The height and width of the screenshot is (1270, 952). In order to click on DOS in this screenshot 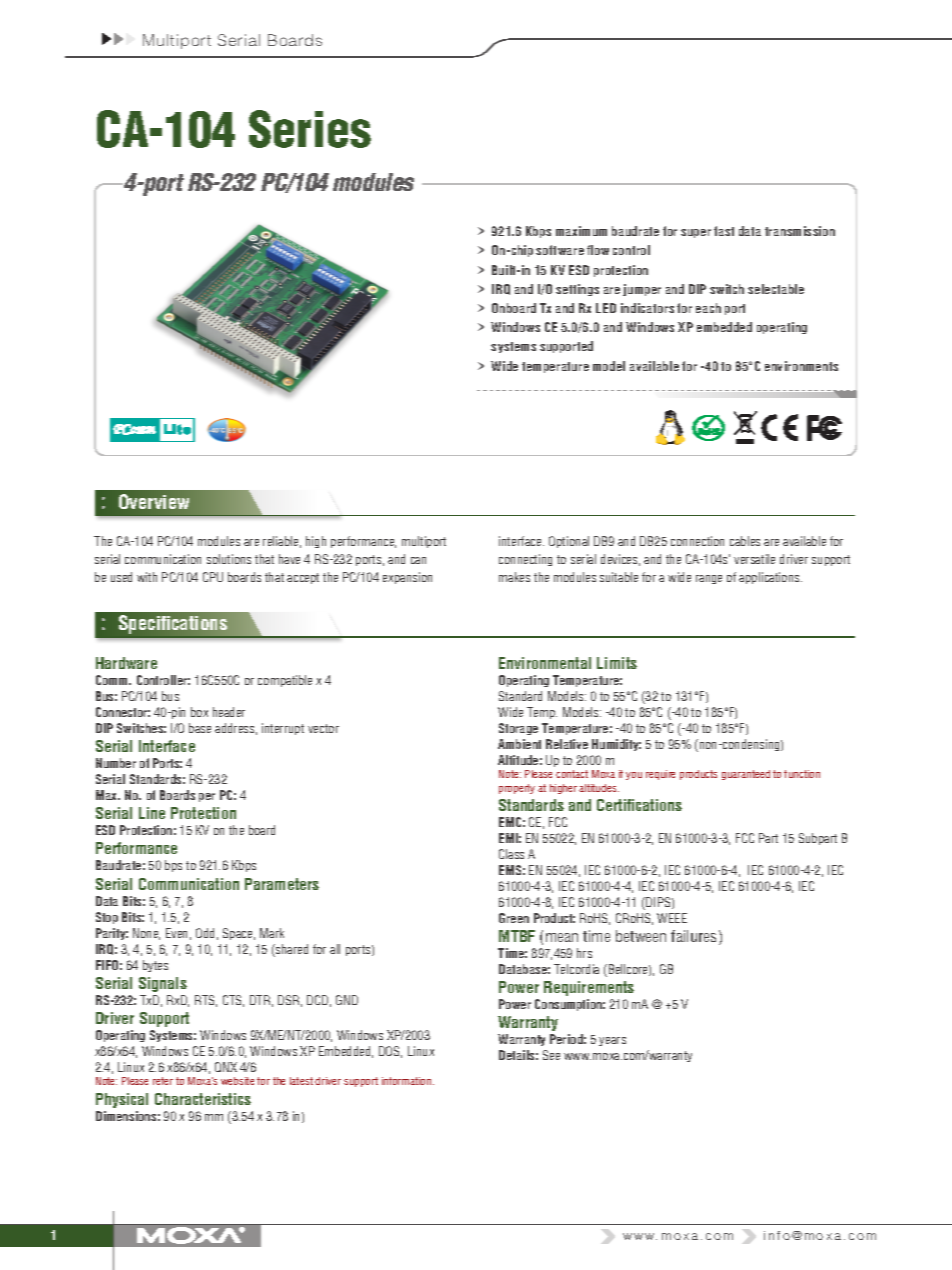, I will do `click(390, 1052)`.
